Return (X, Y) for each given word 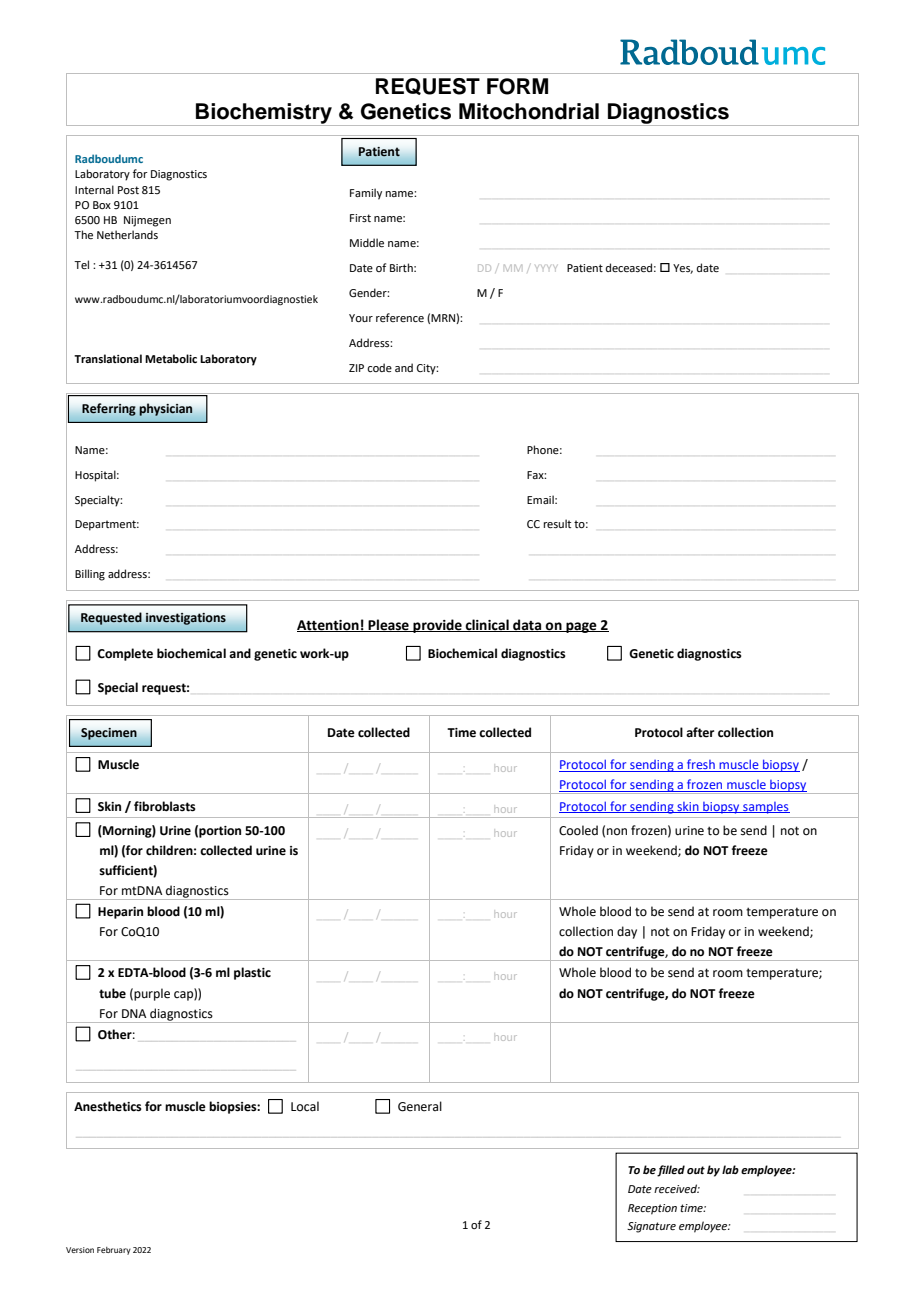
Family (366, 194)
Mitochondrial (529, 111)
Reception (652, 1209)
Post (128, 190)
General (420, 1106)
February (114, 1251)
